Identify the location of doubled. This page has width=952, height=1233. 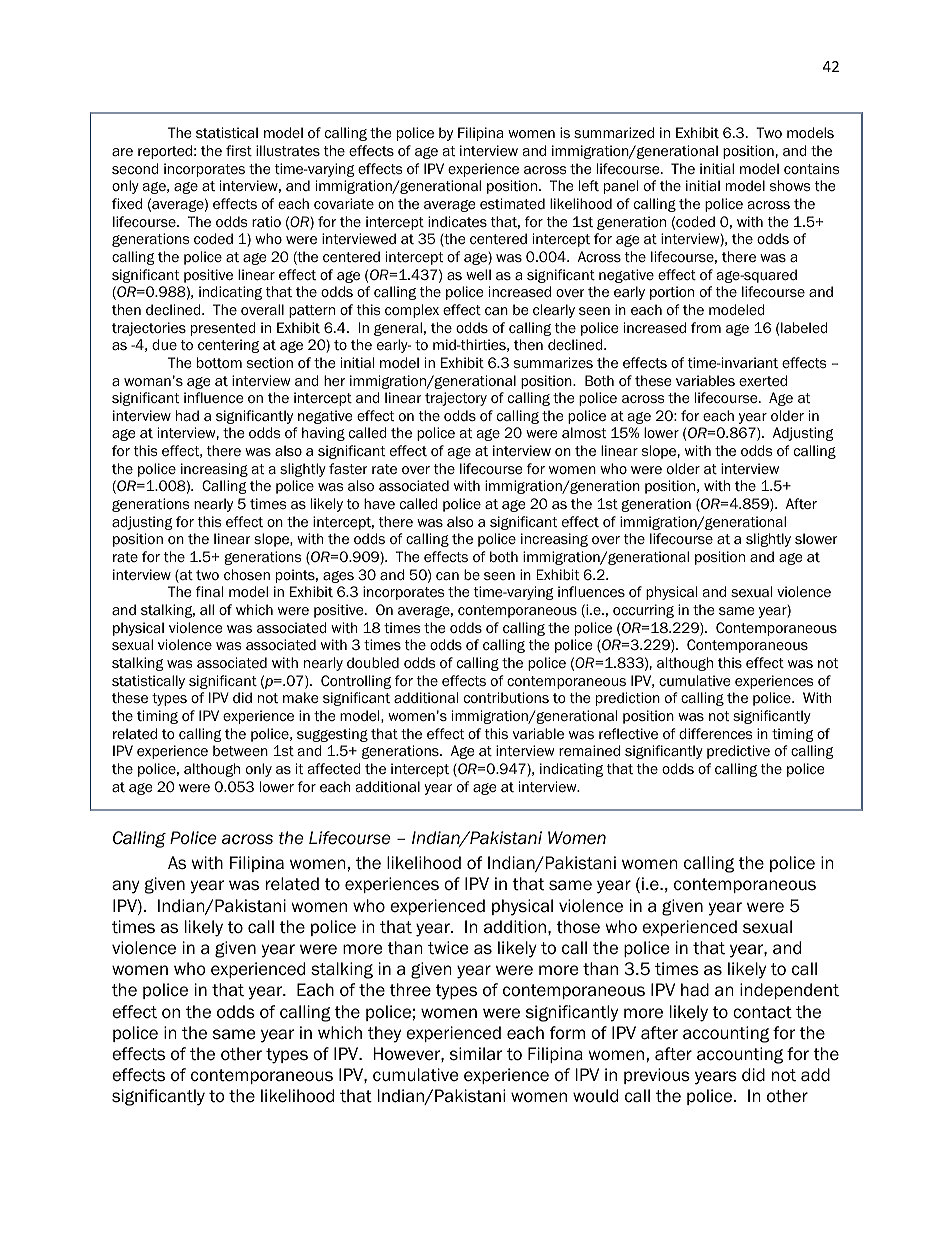
(373, 663).
